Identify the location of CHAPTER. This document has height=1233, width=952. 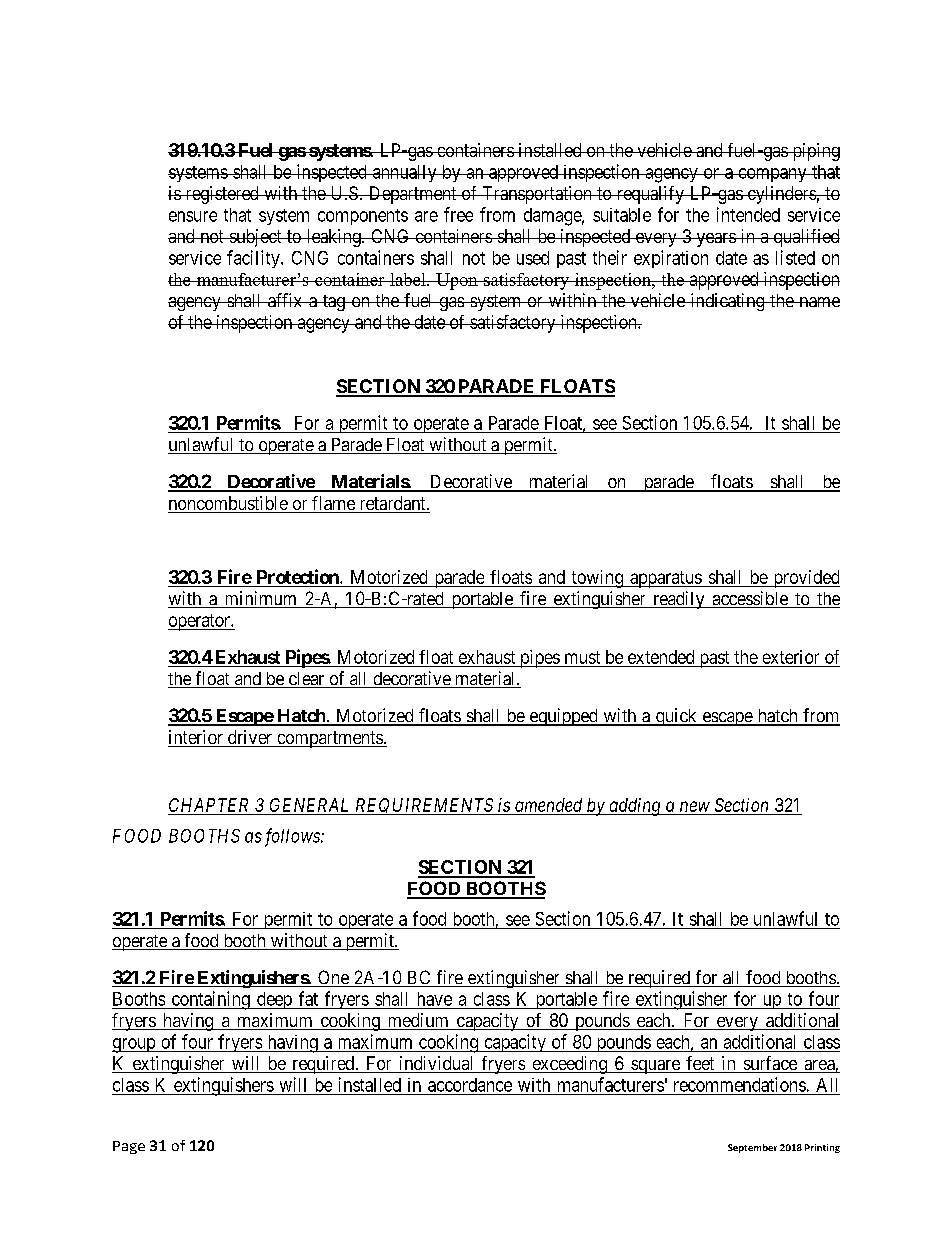
(208, 805).
